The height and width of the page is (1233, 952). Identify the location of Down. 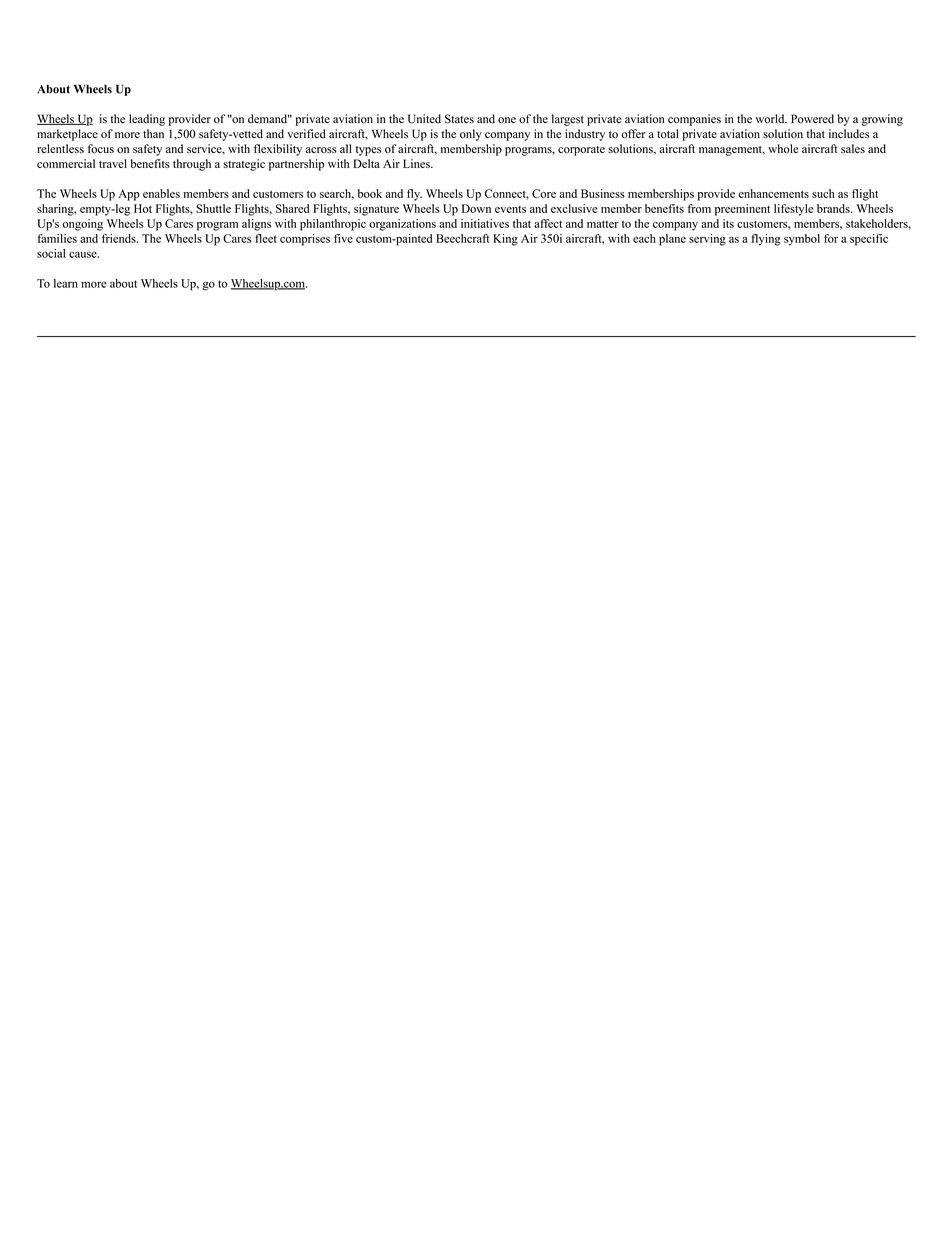
(476, 208).
